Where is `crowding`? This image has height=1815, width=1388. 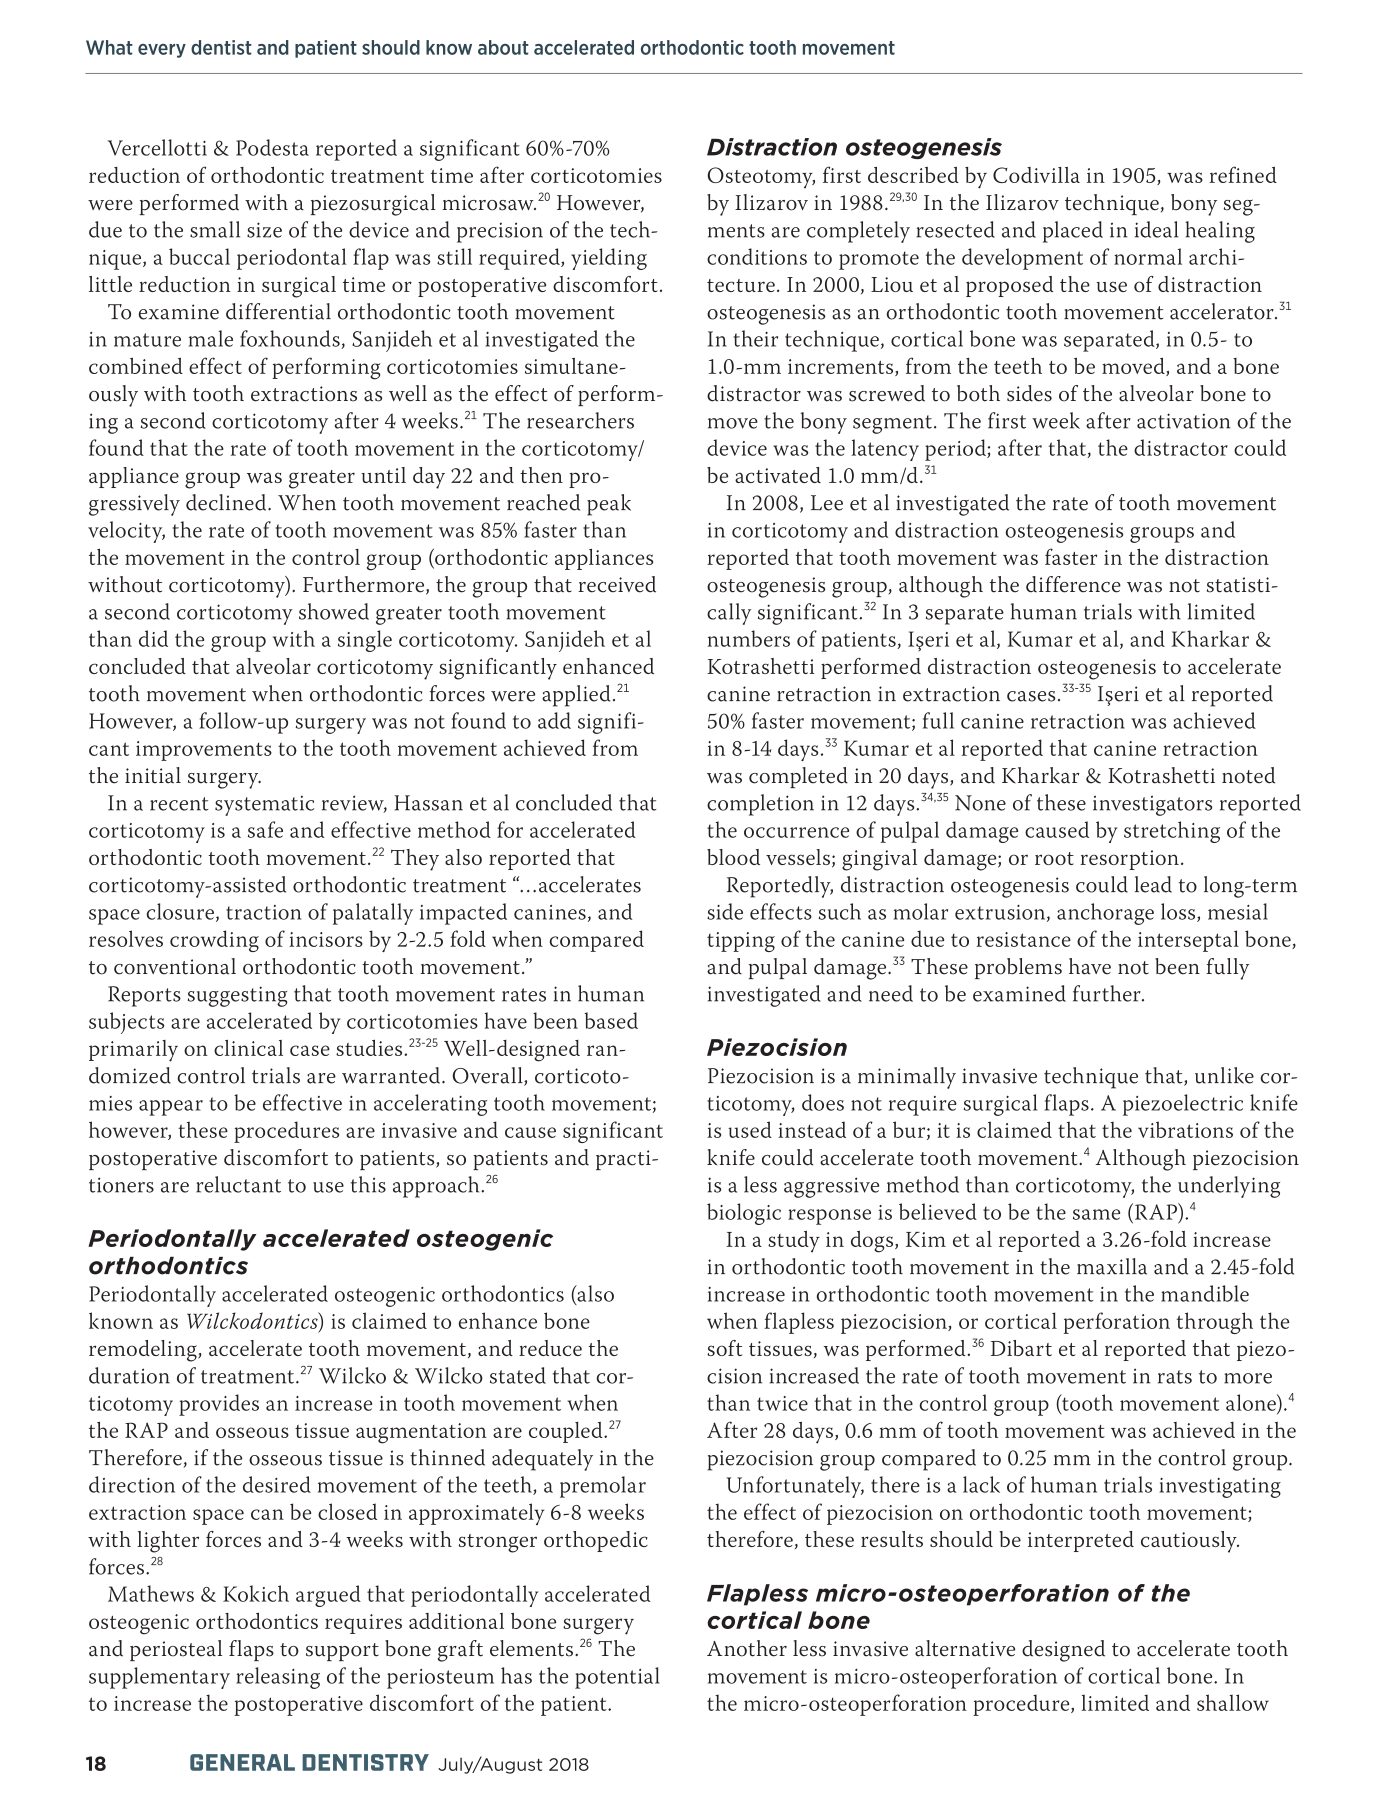
crowding is located at coordinates (214, 941).
